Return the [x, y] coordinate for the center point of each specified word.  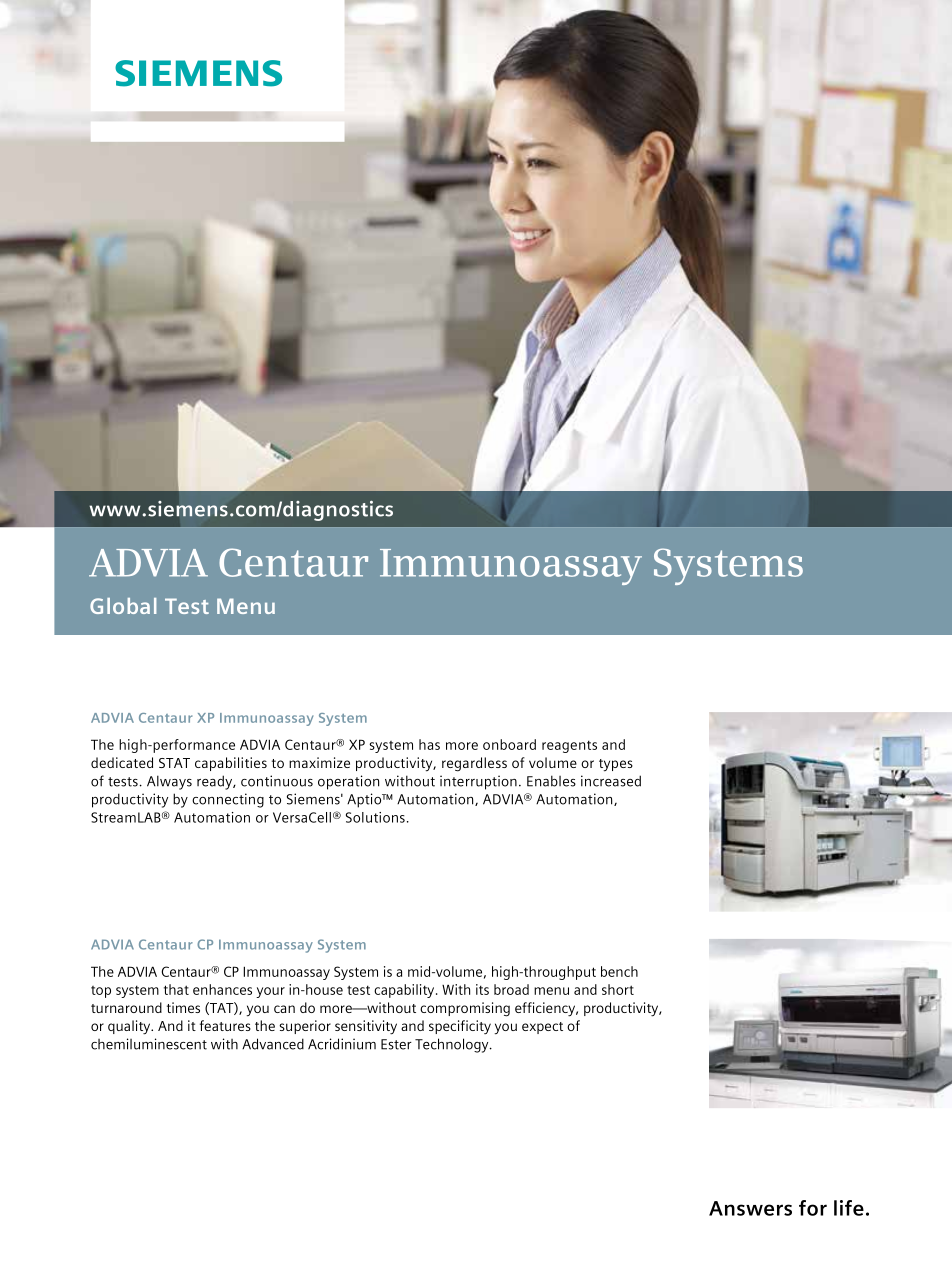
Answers [750, 1208]
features [225, 1025]
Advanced [273, 1044]
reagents [569, 746]
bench [619, 971]
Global [123, 606]
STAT [174, 763]
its [482, 989]
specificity [460, 1027]
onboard [509, 744]
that [176, 989]
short [618, 989]
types [616, 765]
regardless [474, 764]
